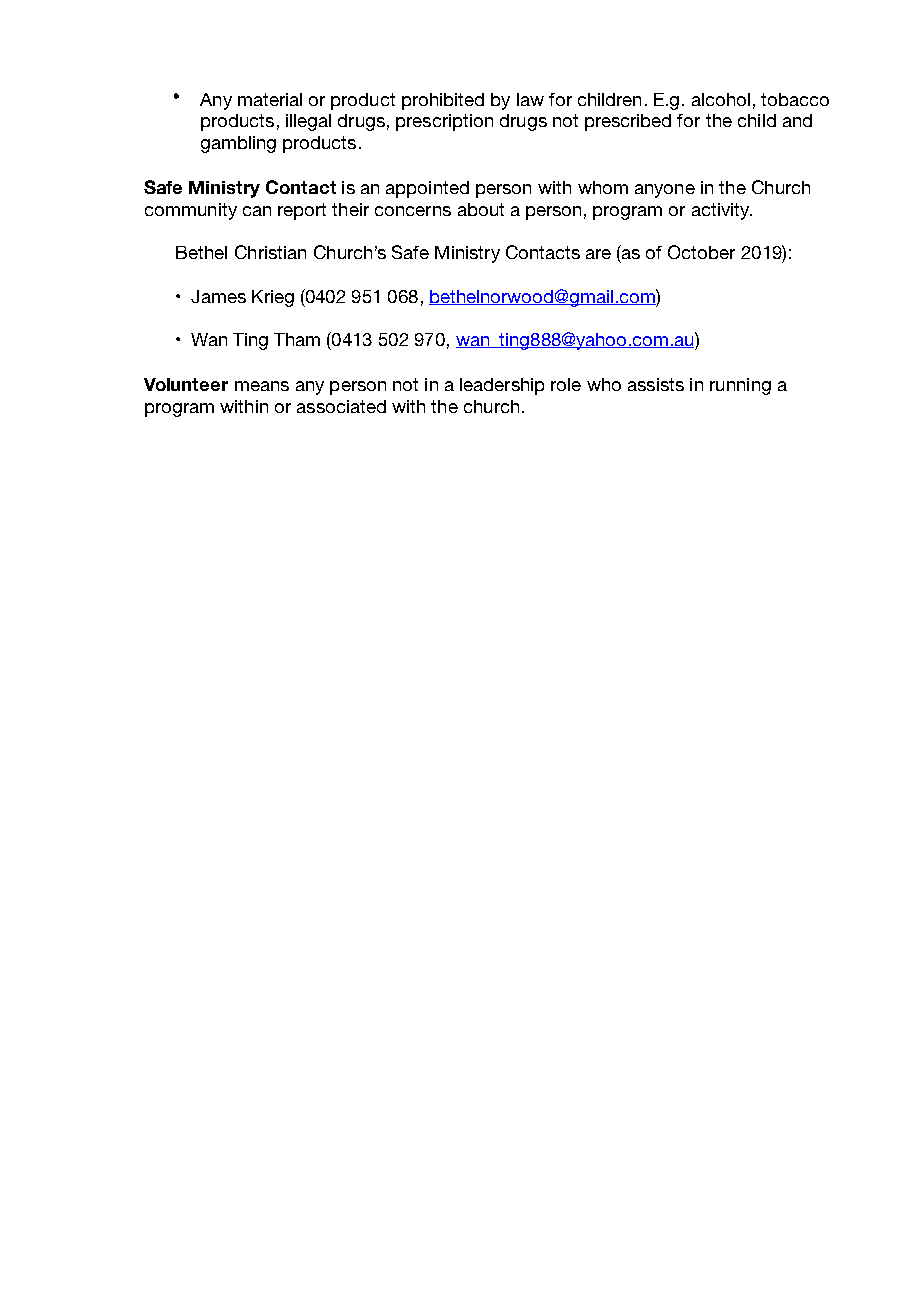 Image resolution: width=924 pixels, height=1308 pixels. Describe the element at coordinates (598, 254) in the screenshot. I see `are` at that location.
